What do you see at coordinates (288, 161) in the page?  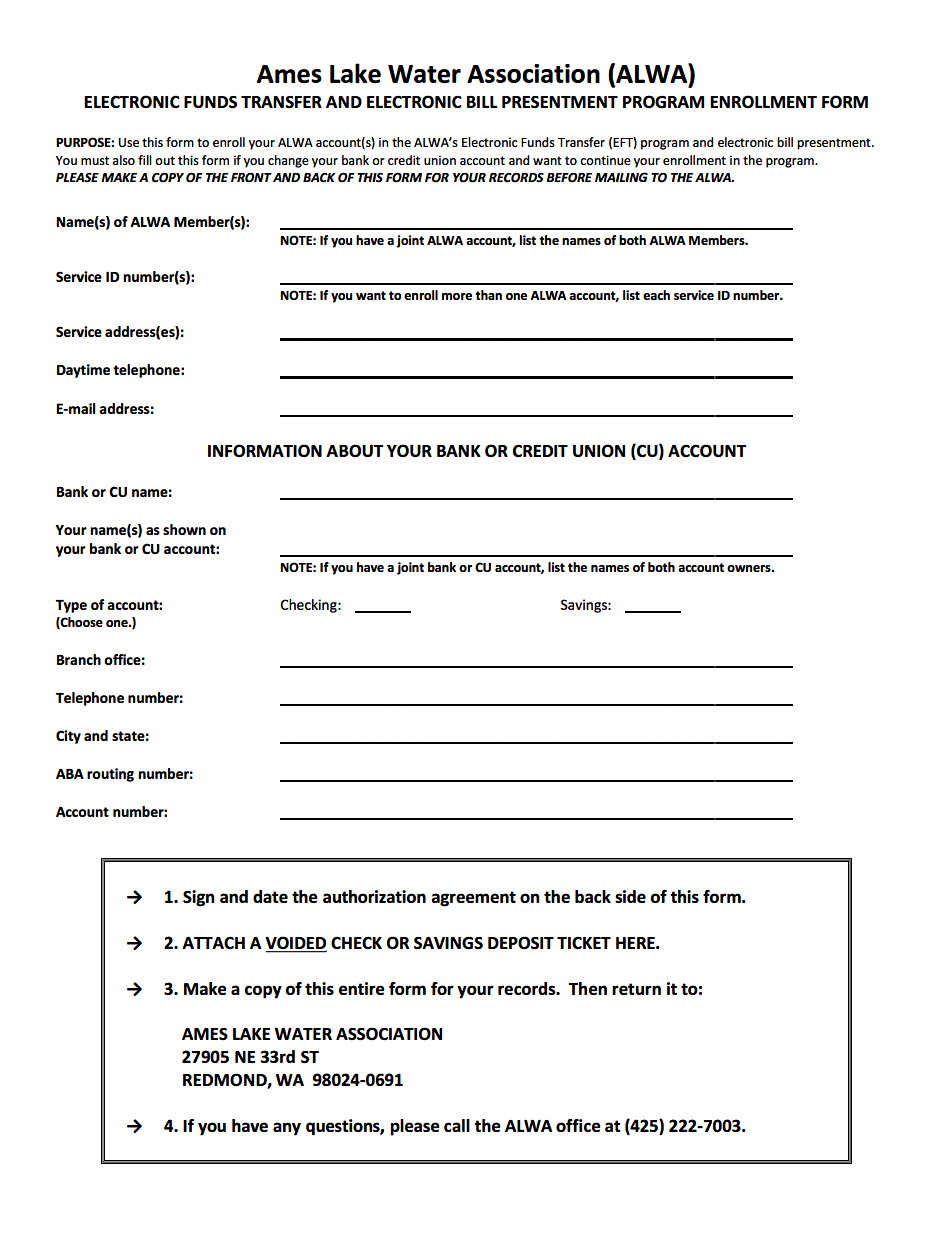 I see `change` at bounding box center [288, 161].
